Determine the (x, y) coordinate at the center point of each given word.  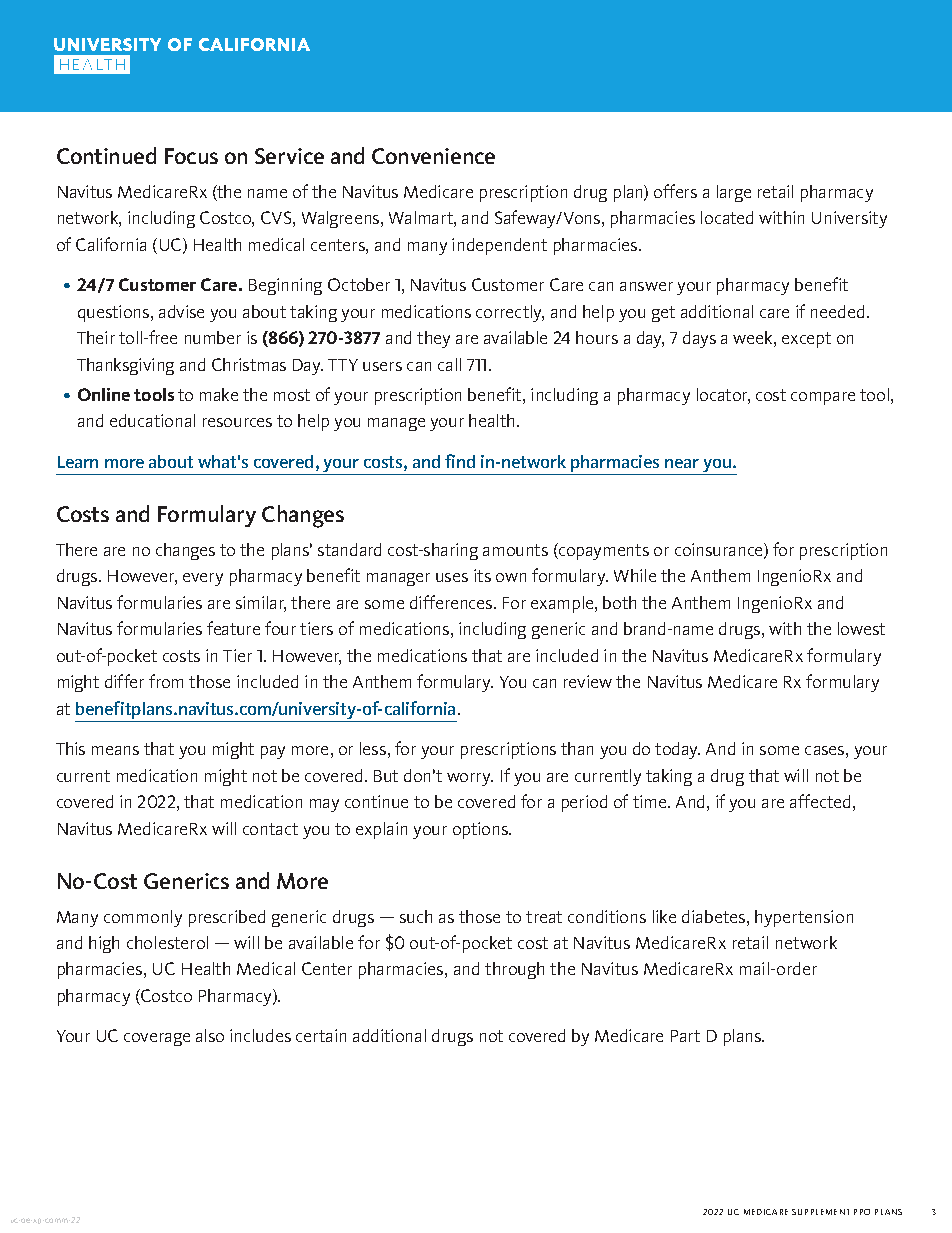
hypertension (804, 918)
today (677, 750)
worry (470, 779)
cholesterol (167, 942)
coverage (157, 1039)
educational (152, 420)
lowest (861, 628)
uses (452, 577)
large (734, 193)
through (514, 970)
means (115, 750)
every (203, 579)
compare (823, 398)
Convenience (433, 156)
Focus (191, 156)
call (449, 364)
